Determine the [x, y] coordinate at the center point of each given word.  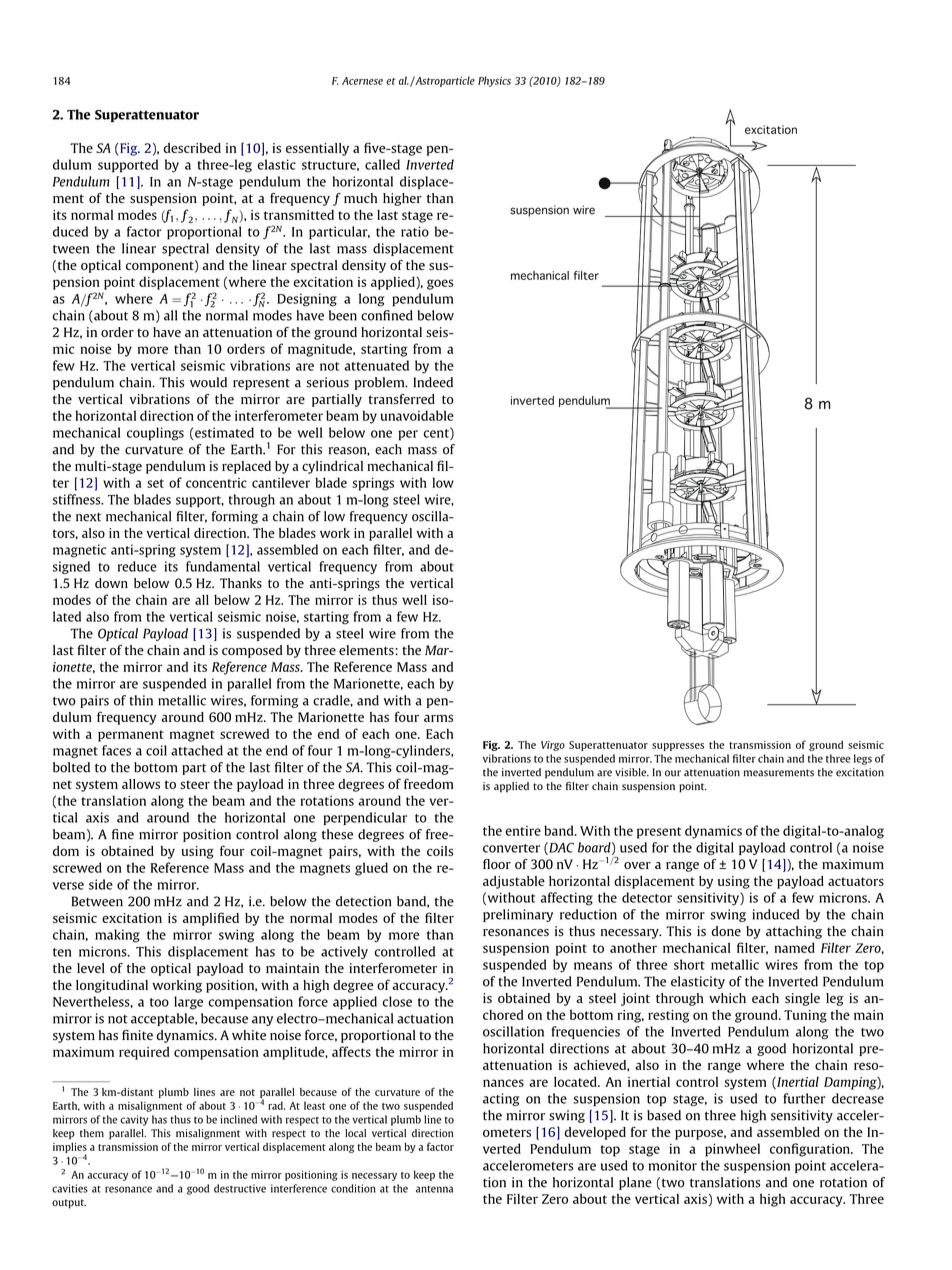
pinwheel [732, 1150]
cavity [134, 1120]
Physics [494, 81]
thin [141, 700]
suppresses [678, 747]
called [382, 164]
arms [438, 718]
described [192, 148]
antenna [434, 1189]
